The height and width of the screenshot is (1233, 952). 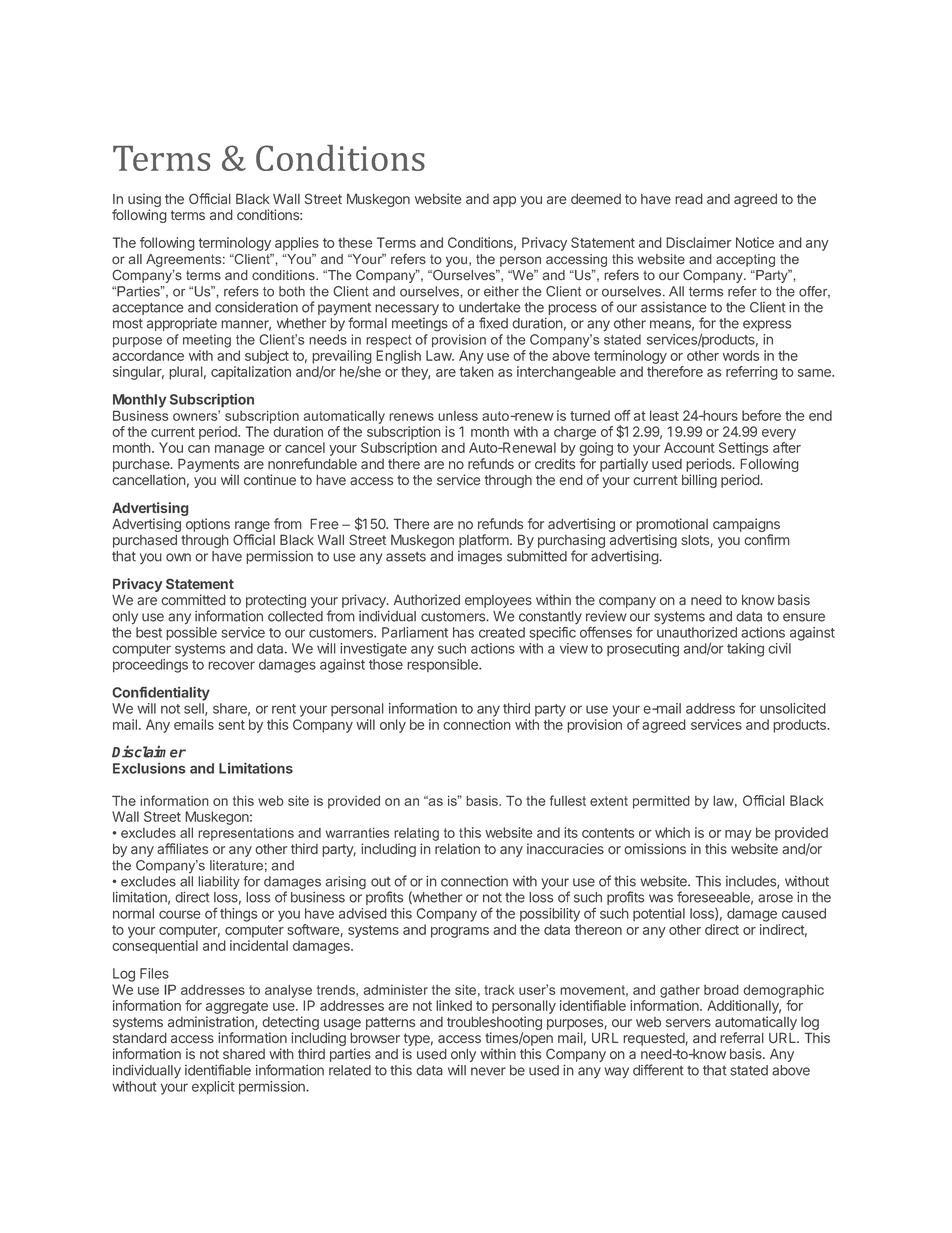 What do you see at coordinates (458, 416) in the screenshot?
I see `unless` at bounding box center [458, 416].
